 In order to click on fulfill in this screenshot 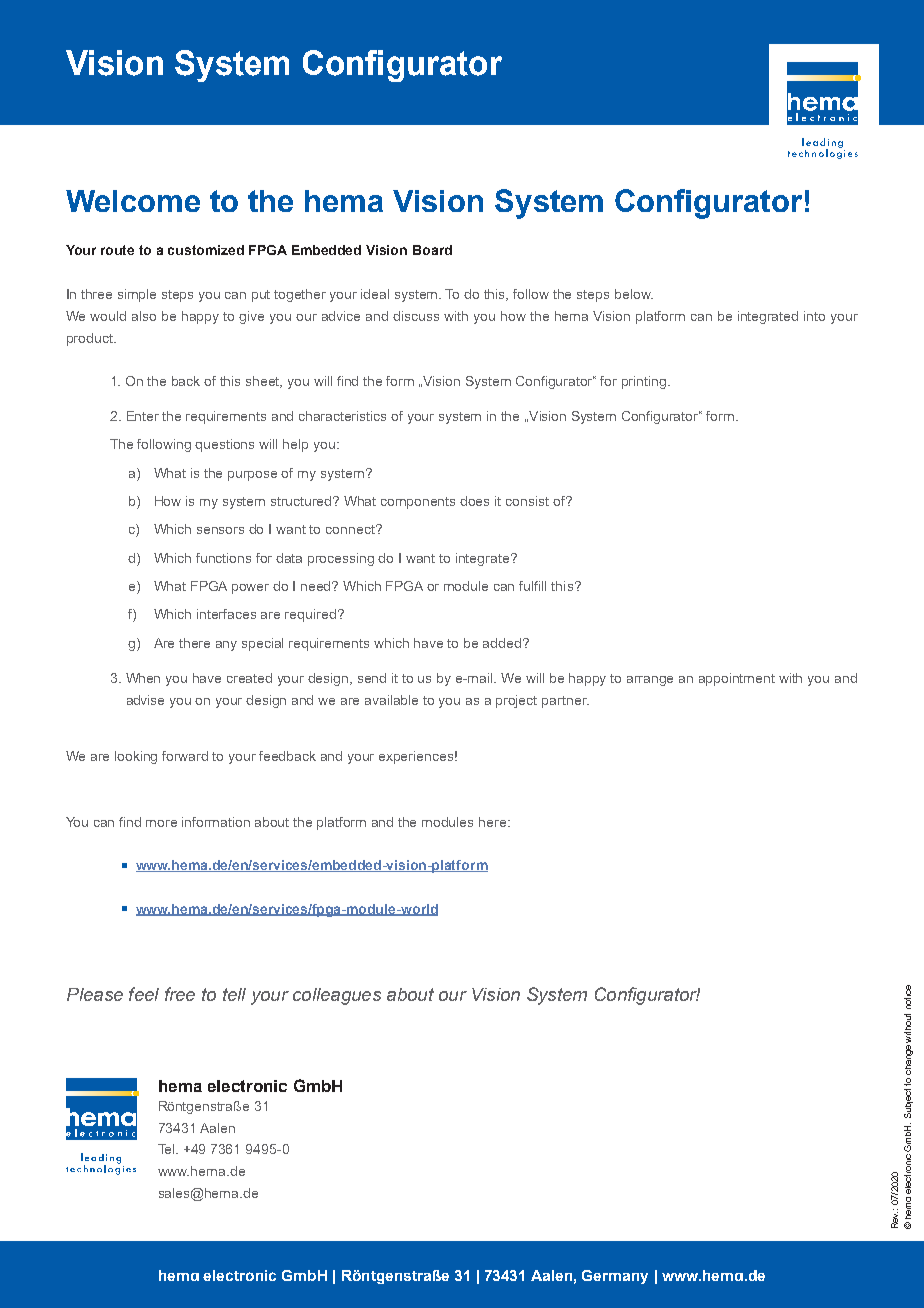, I will do `click(532, 586)`.
